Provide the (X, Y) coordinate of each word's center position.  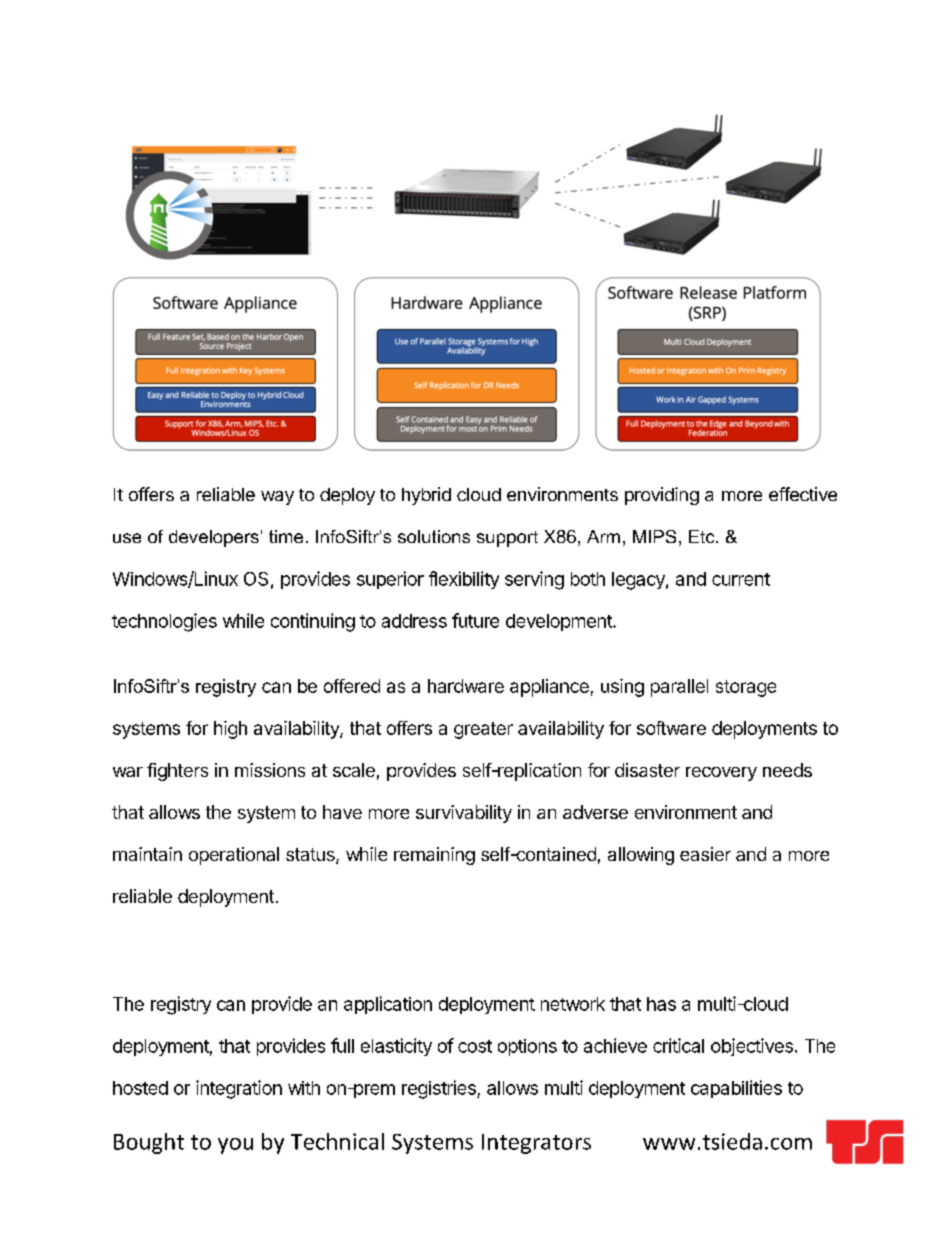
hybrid (426, 496)
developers (214, 538)
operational (234, 856)
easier (705, 854)
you (235, 1146)
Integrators (536, 1144)
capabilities (736, 1089)
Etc (703, 536)
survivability (464, 814)
